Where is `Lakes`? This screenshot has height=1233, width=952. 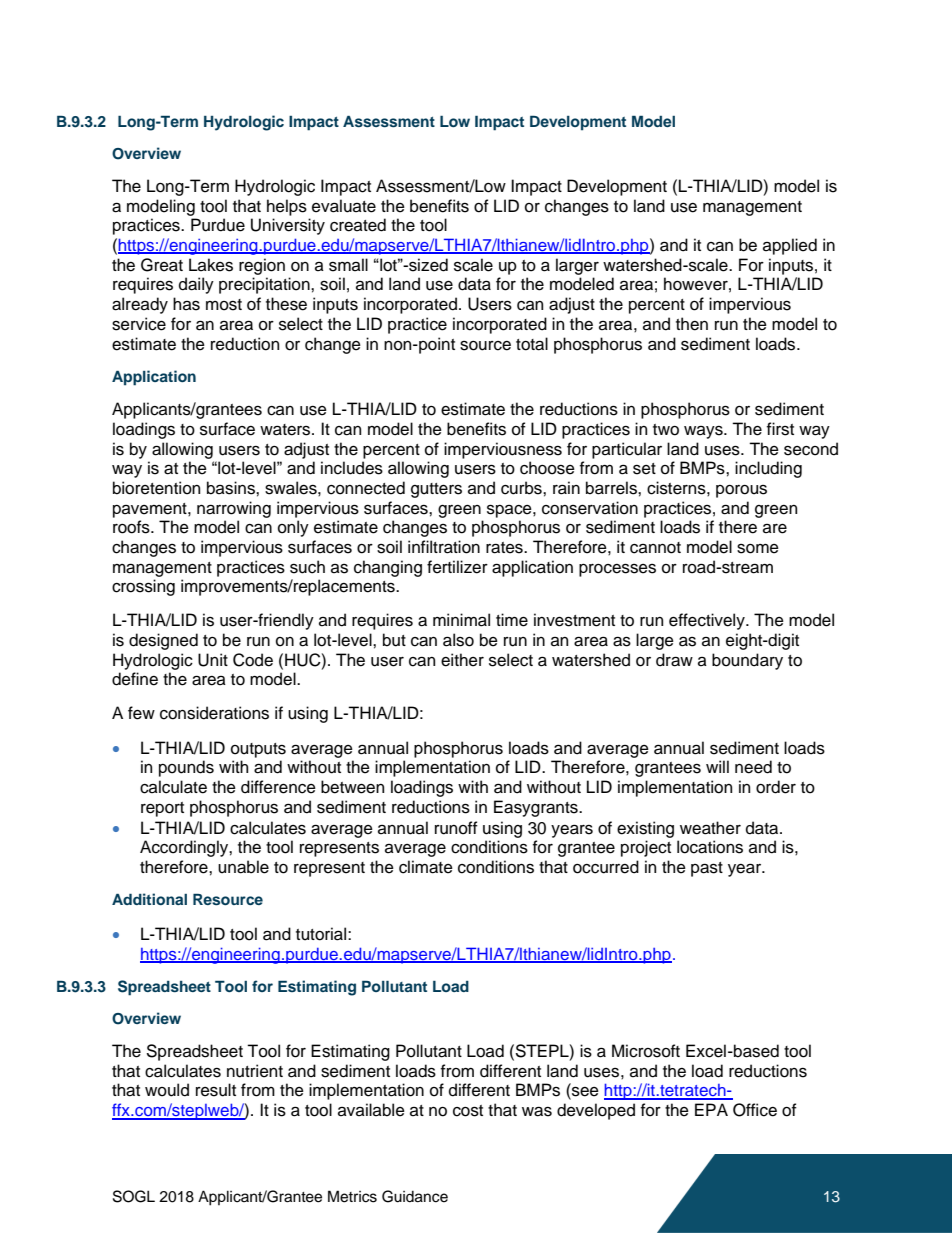 Lakes is located at coordinates (211, 265).
